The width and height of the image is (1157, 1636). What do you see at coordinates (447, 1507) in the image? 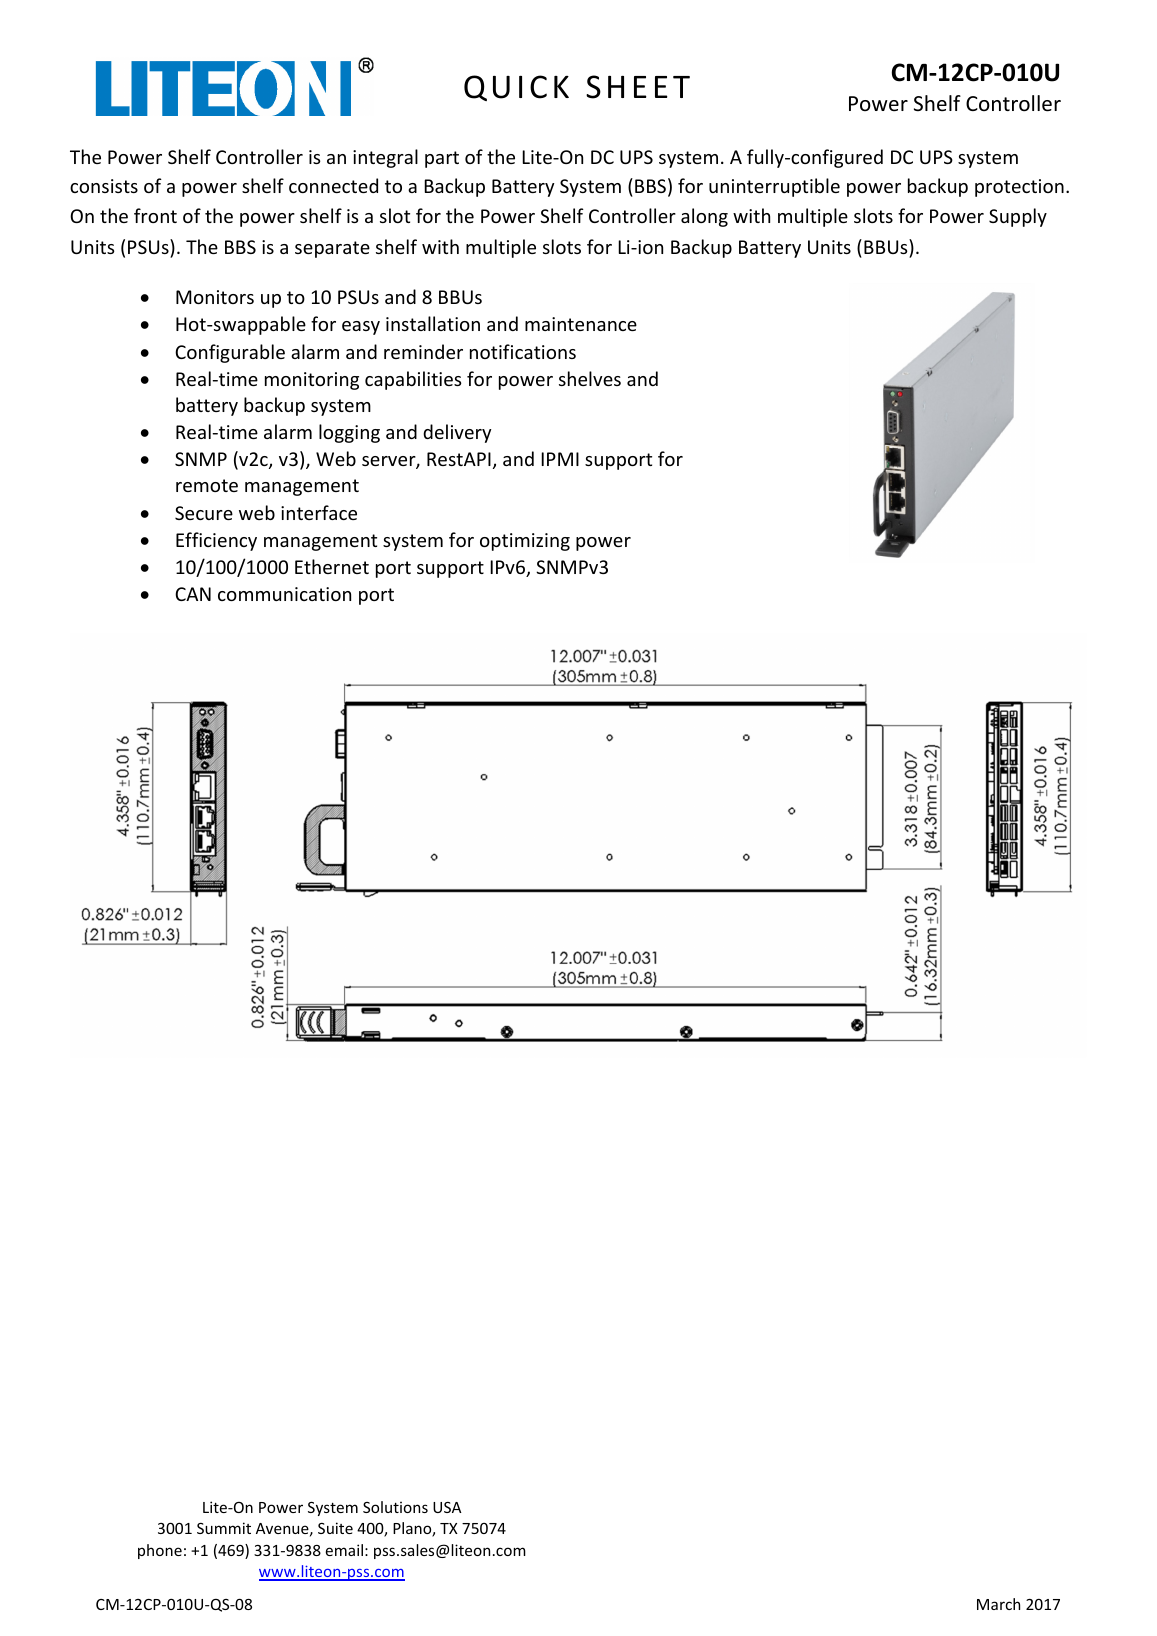
I see `USA` at bounding box center [447, 1507].
